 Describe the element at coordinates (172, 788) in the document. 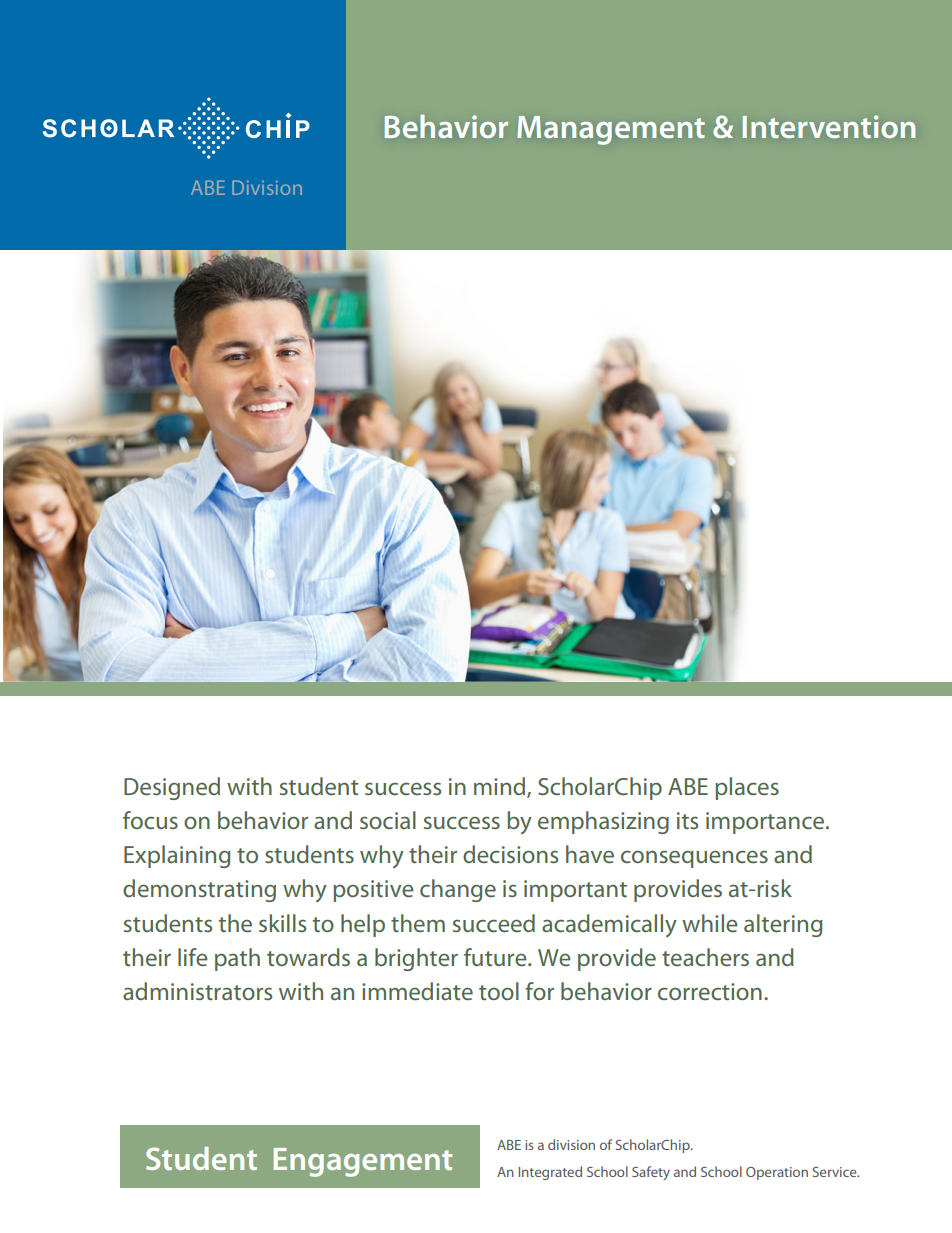

I see `Designed` at that location.
